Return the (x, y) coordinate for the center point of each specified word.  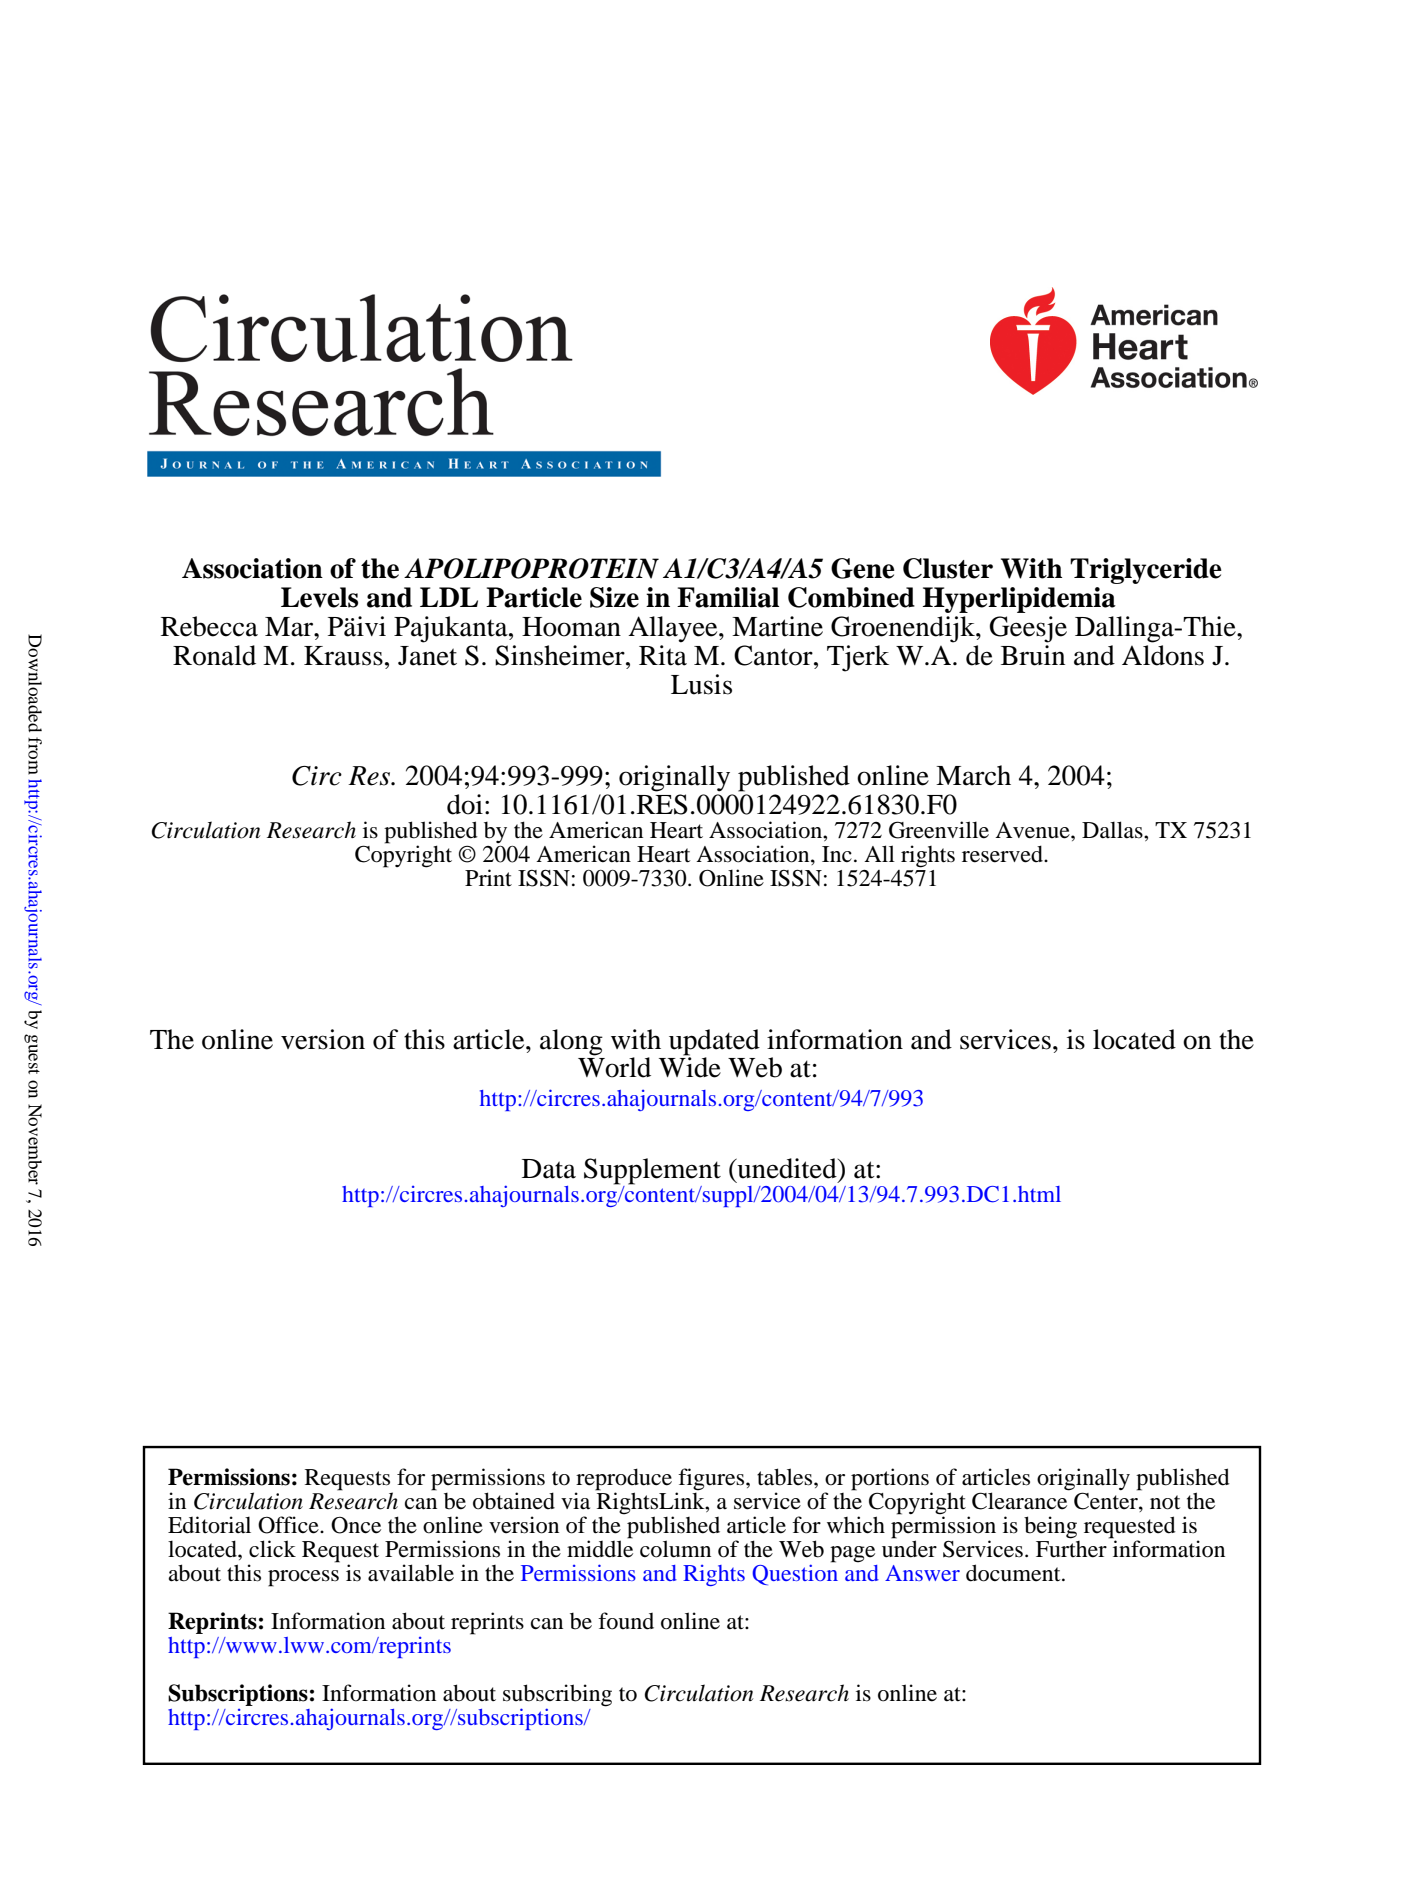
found (626, 1621)
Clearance (1019, 1501)
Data (549, 1169)
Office (289, 1525)
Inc (837, 854)
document (1014, 1573)
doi (465, 804)
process (303, 1578)
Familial (728, 597)
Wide (690, 1066)
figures (712, 1480)
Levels (319, 597)
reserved (1003, 854)
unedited (787, 1168)
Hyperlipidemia (1019, 600)
